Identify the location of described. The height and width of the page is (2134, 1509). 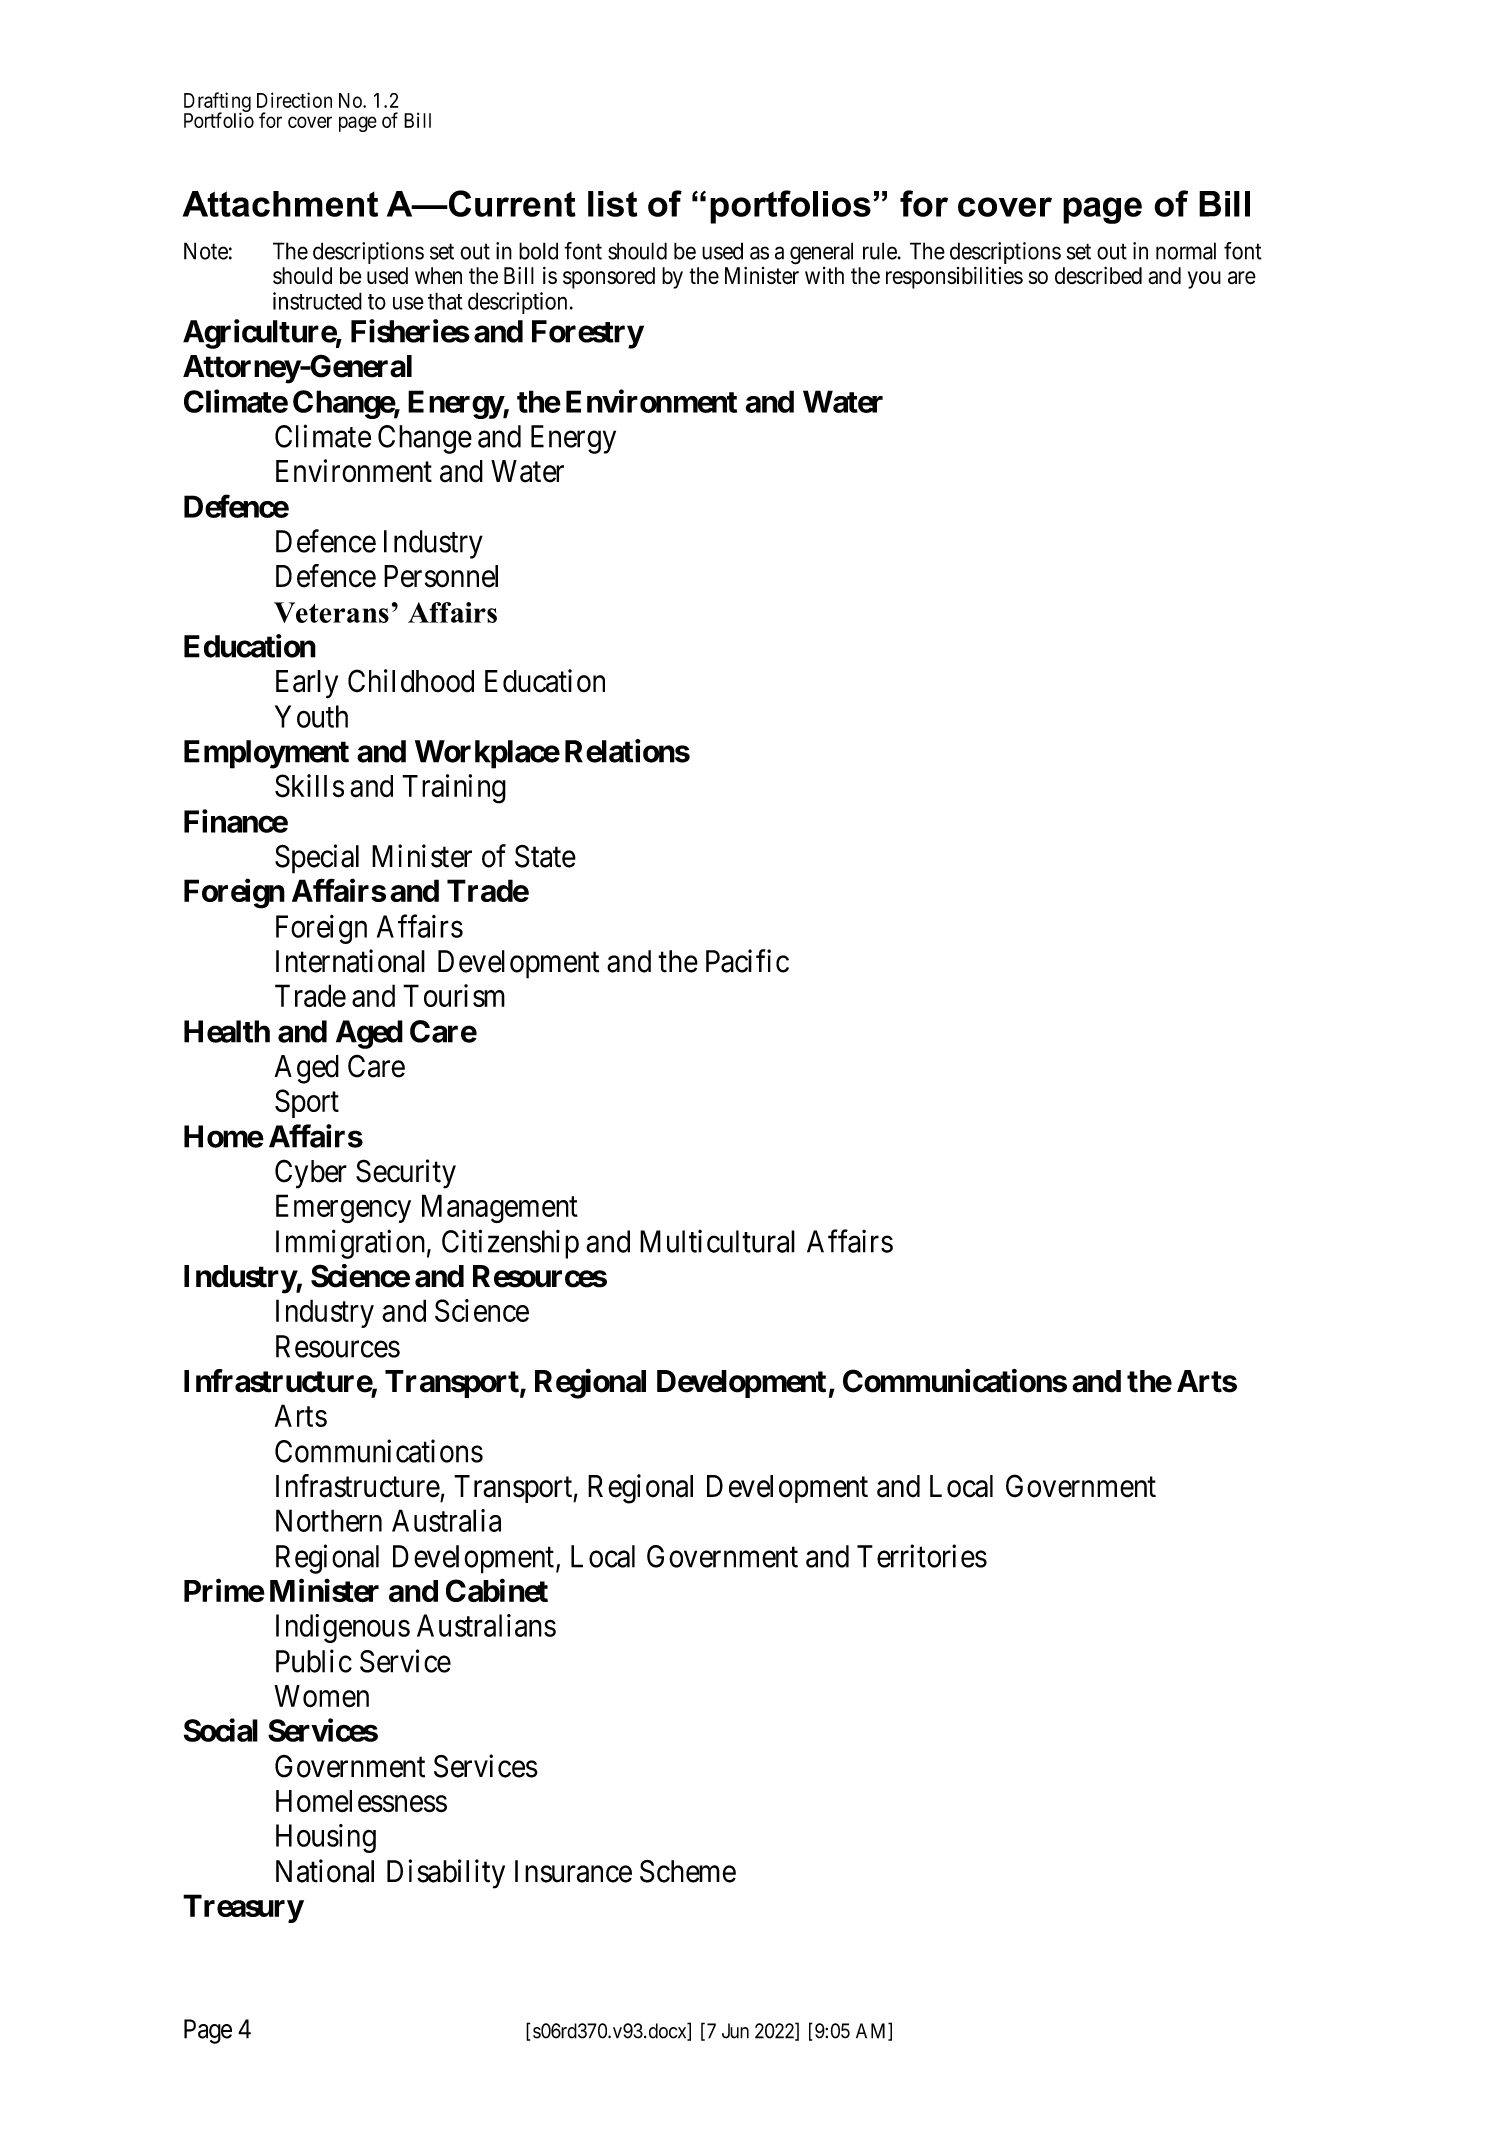
(1098, 275).
